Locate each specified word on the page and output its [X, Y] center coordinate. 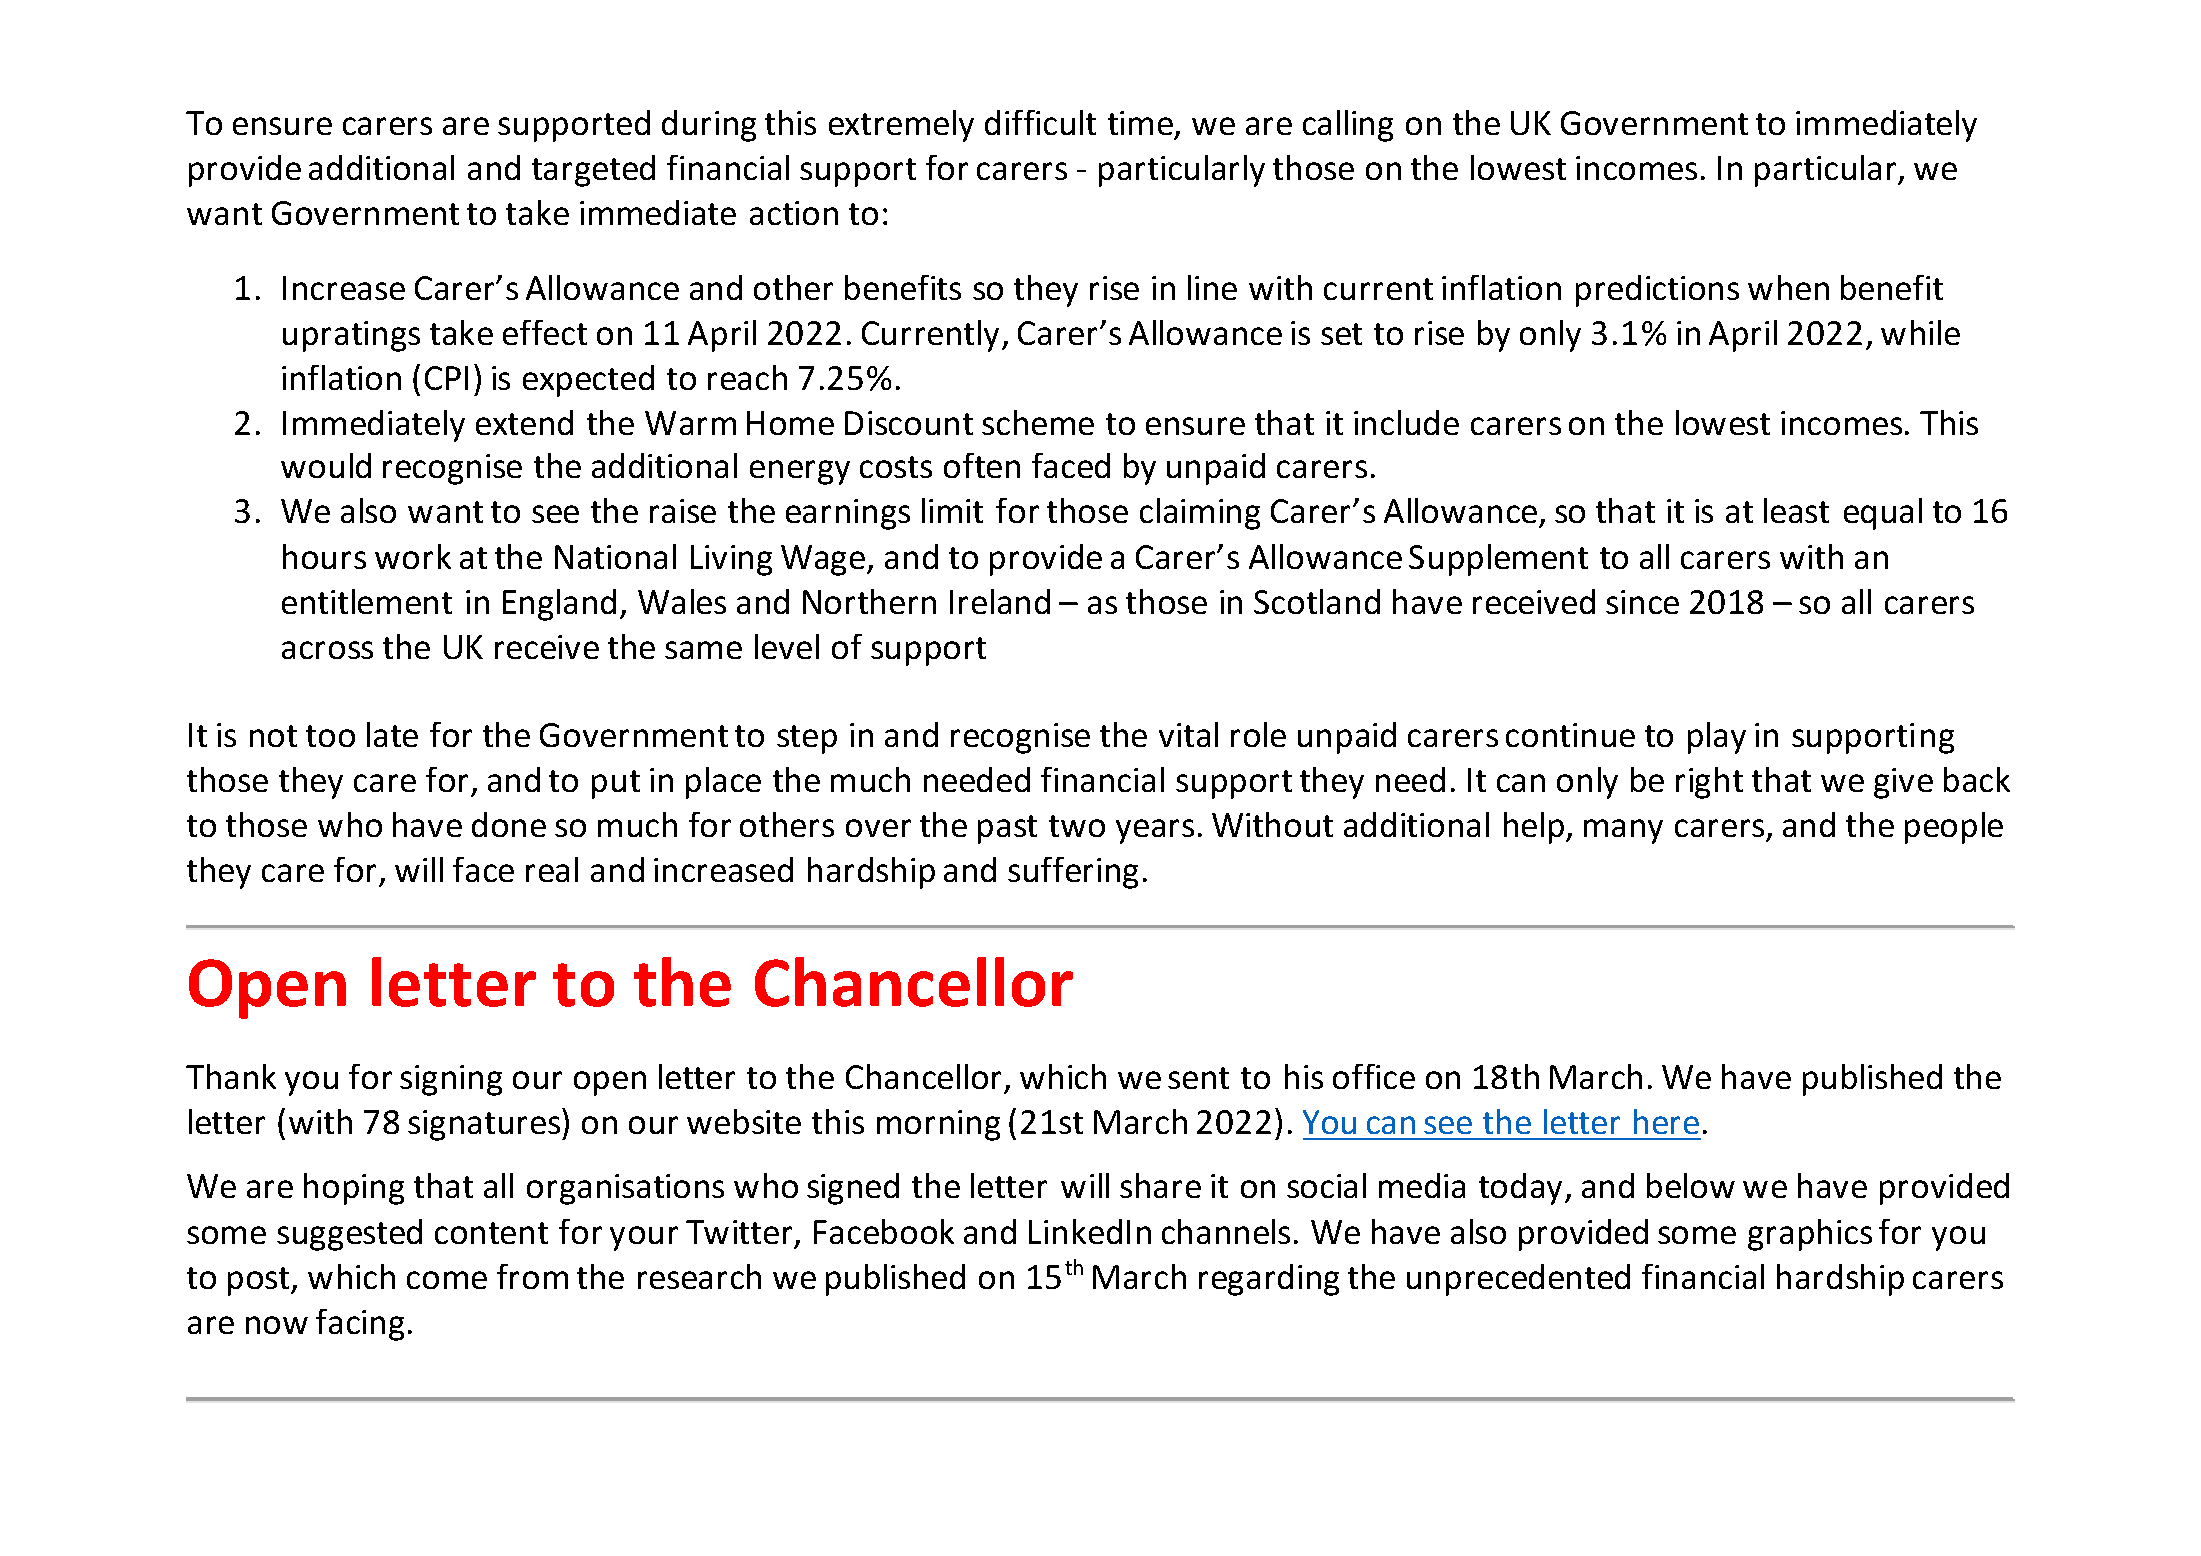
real [552, 869]
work [413, 556]
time [1140, 123]
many [1623, 831]
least [1796, 510]
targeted [593, 171]
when [1788, 287]
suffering [1073, 873]
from [532, 1276]
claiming [1200, 514]
